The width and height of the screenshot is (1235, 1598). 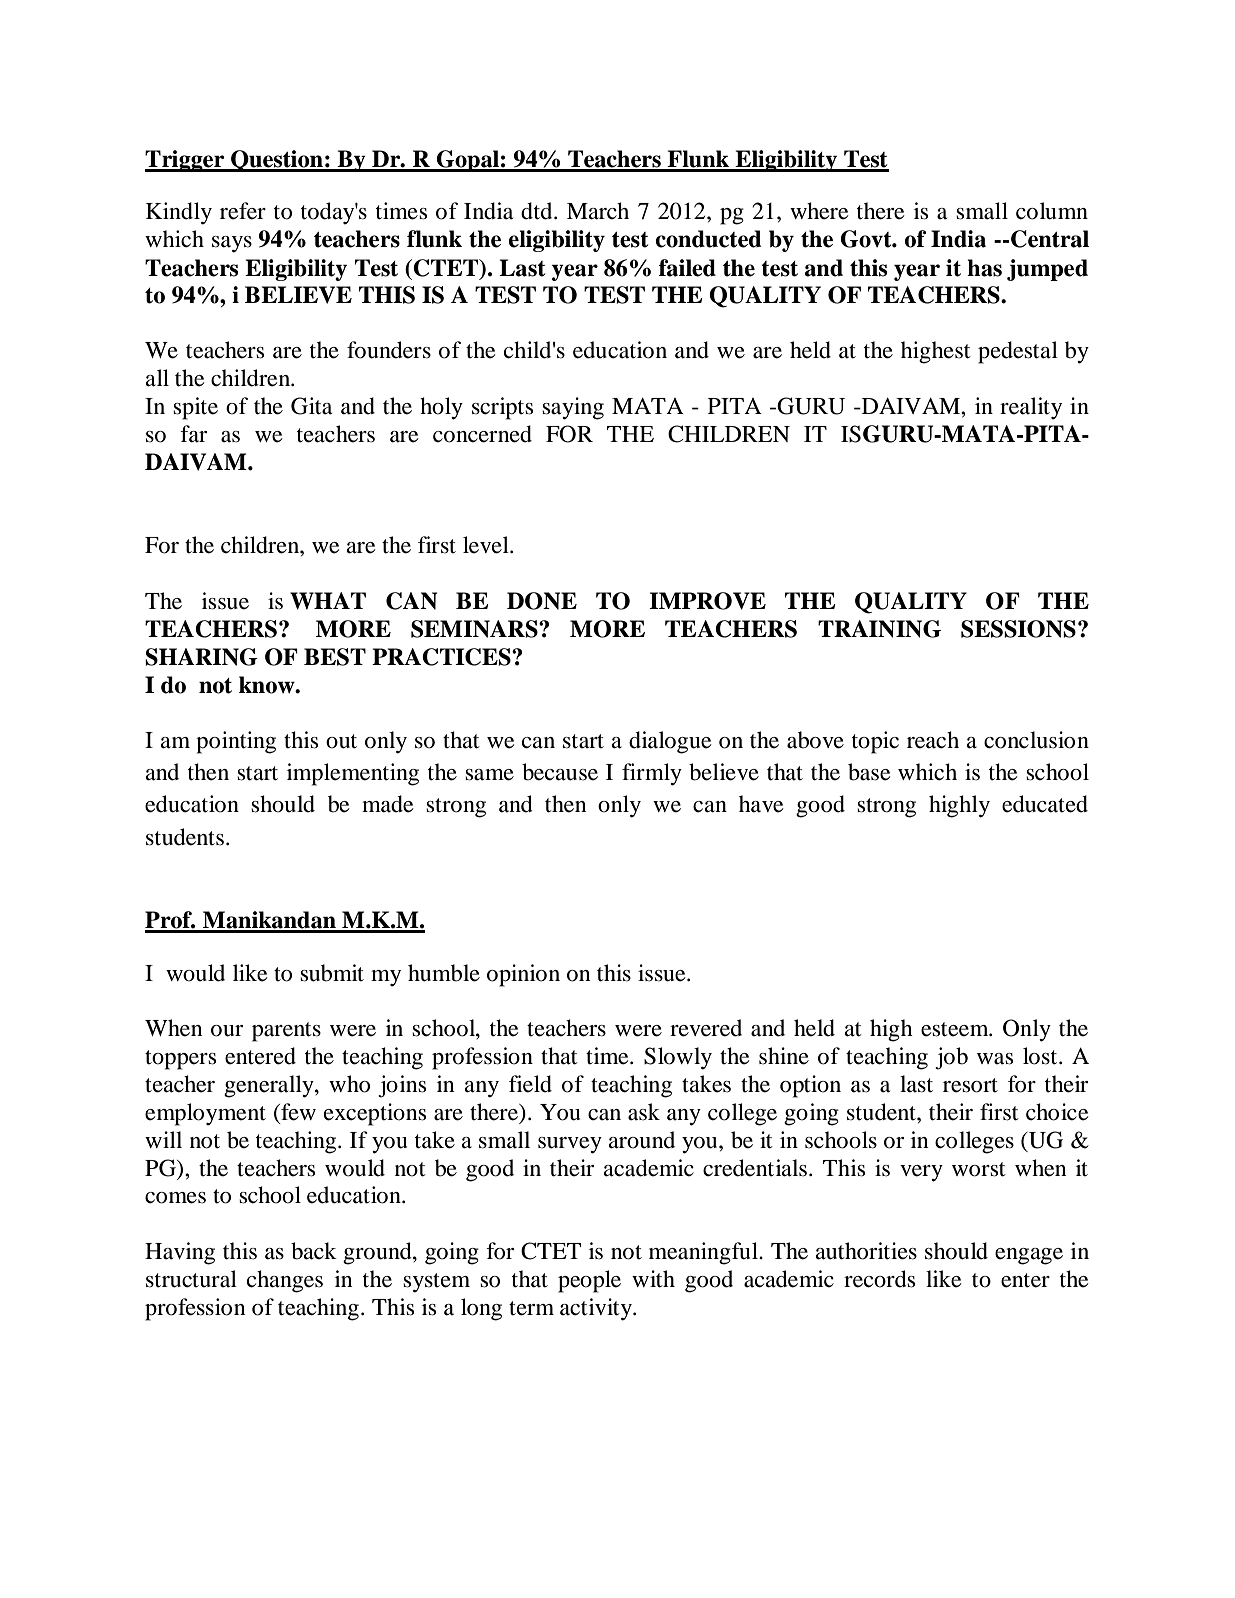 What do you see at coordinates (933, 740) in the screenshot?
I see `reach` at bounding box center [933, 740].
